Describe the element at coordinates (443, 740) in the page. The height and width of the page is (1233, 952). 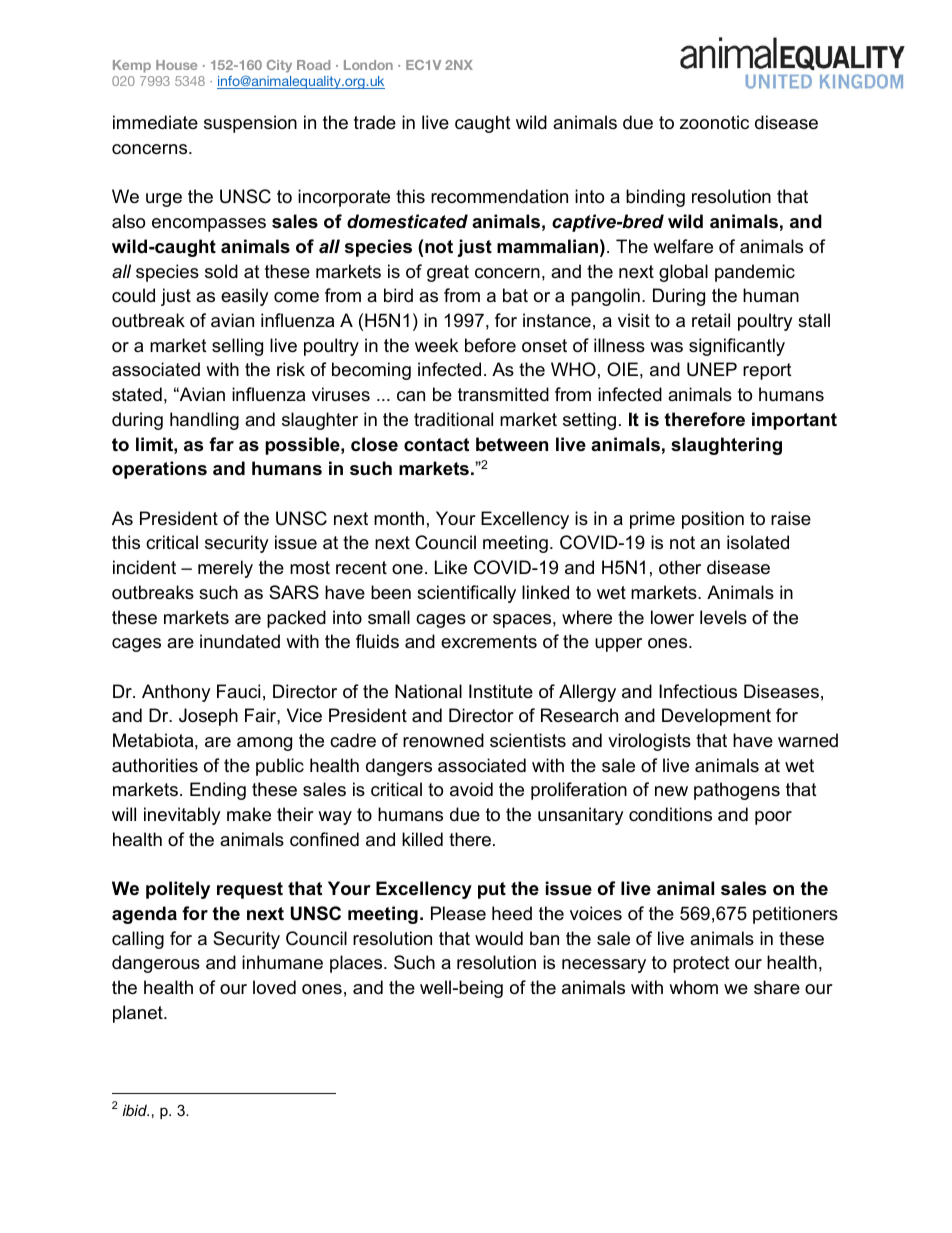
I see `renowned` at that location.
